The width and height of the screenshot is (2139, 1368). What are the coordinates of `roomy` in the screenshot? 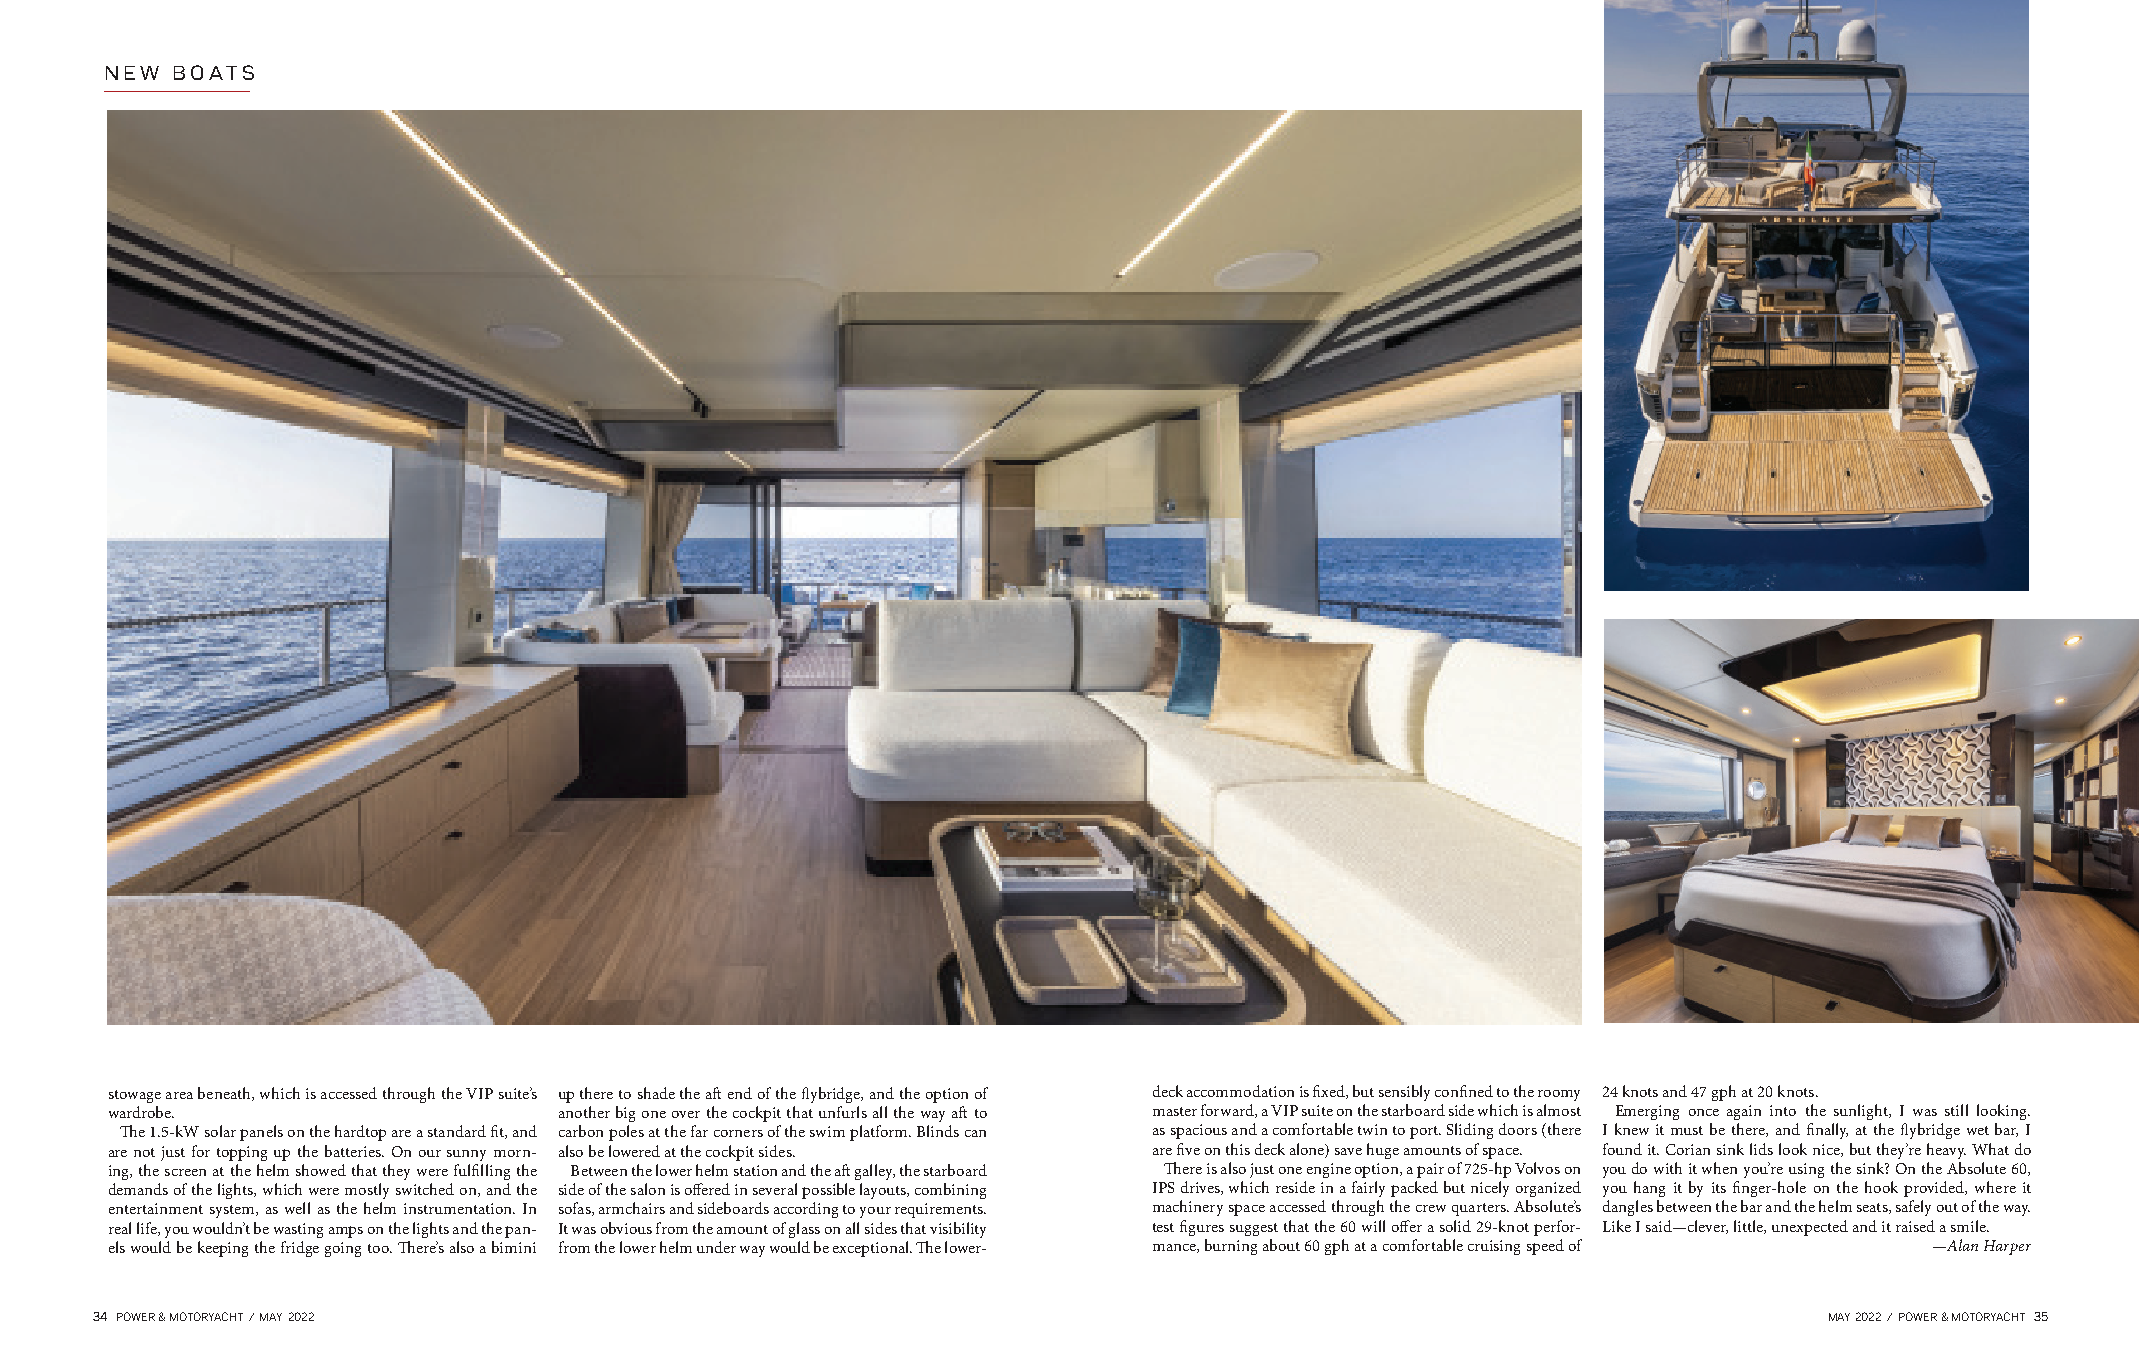 It's located at (1559, 1095).
